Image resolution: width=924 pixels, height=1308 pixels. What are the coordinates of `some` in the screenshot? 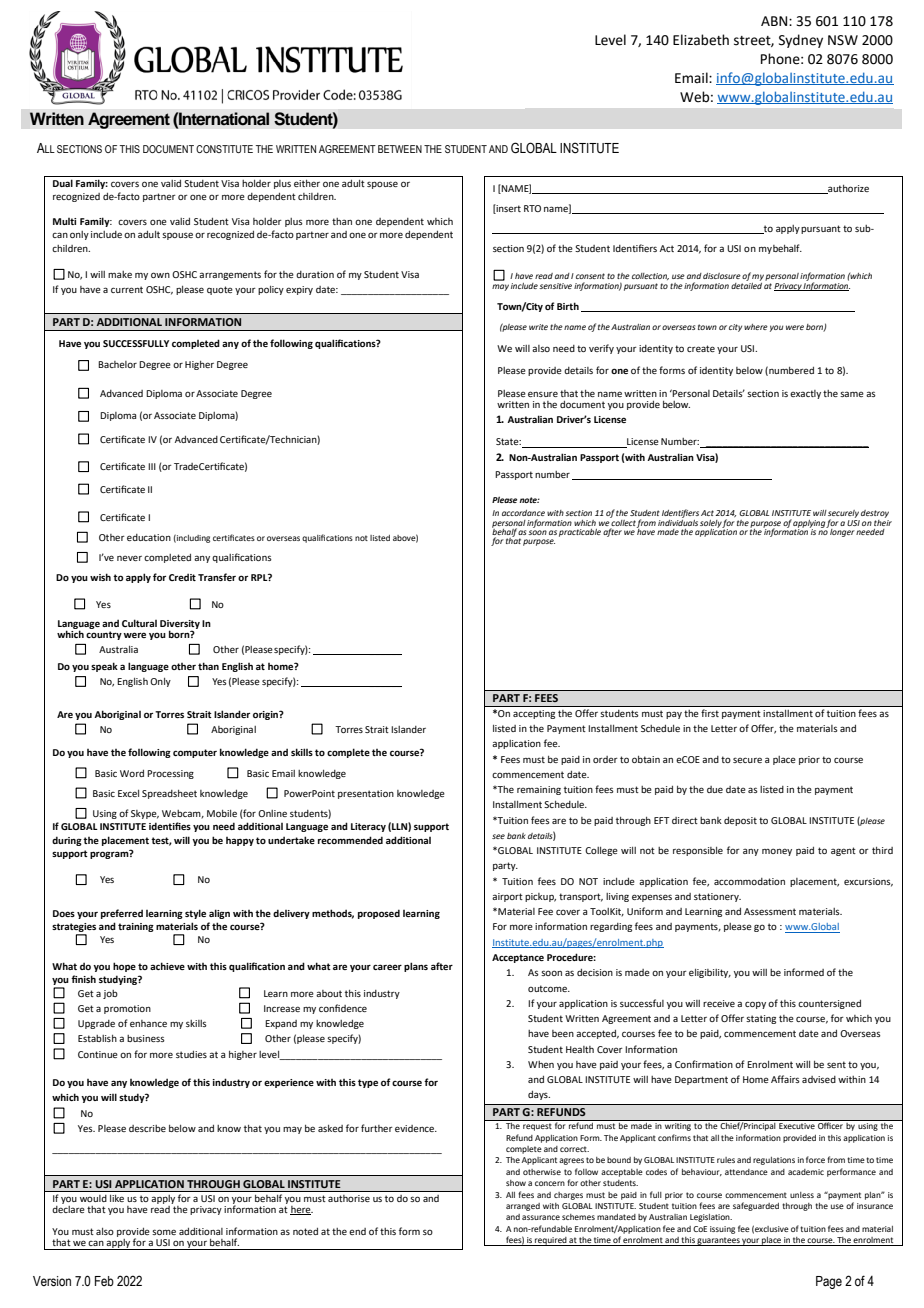 It's located at (164, 1232).
